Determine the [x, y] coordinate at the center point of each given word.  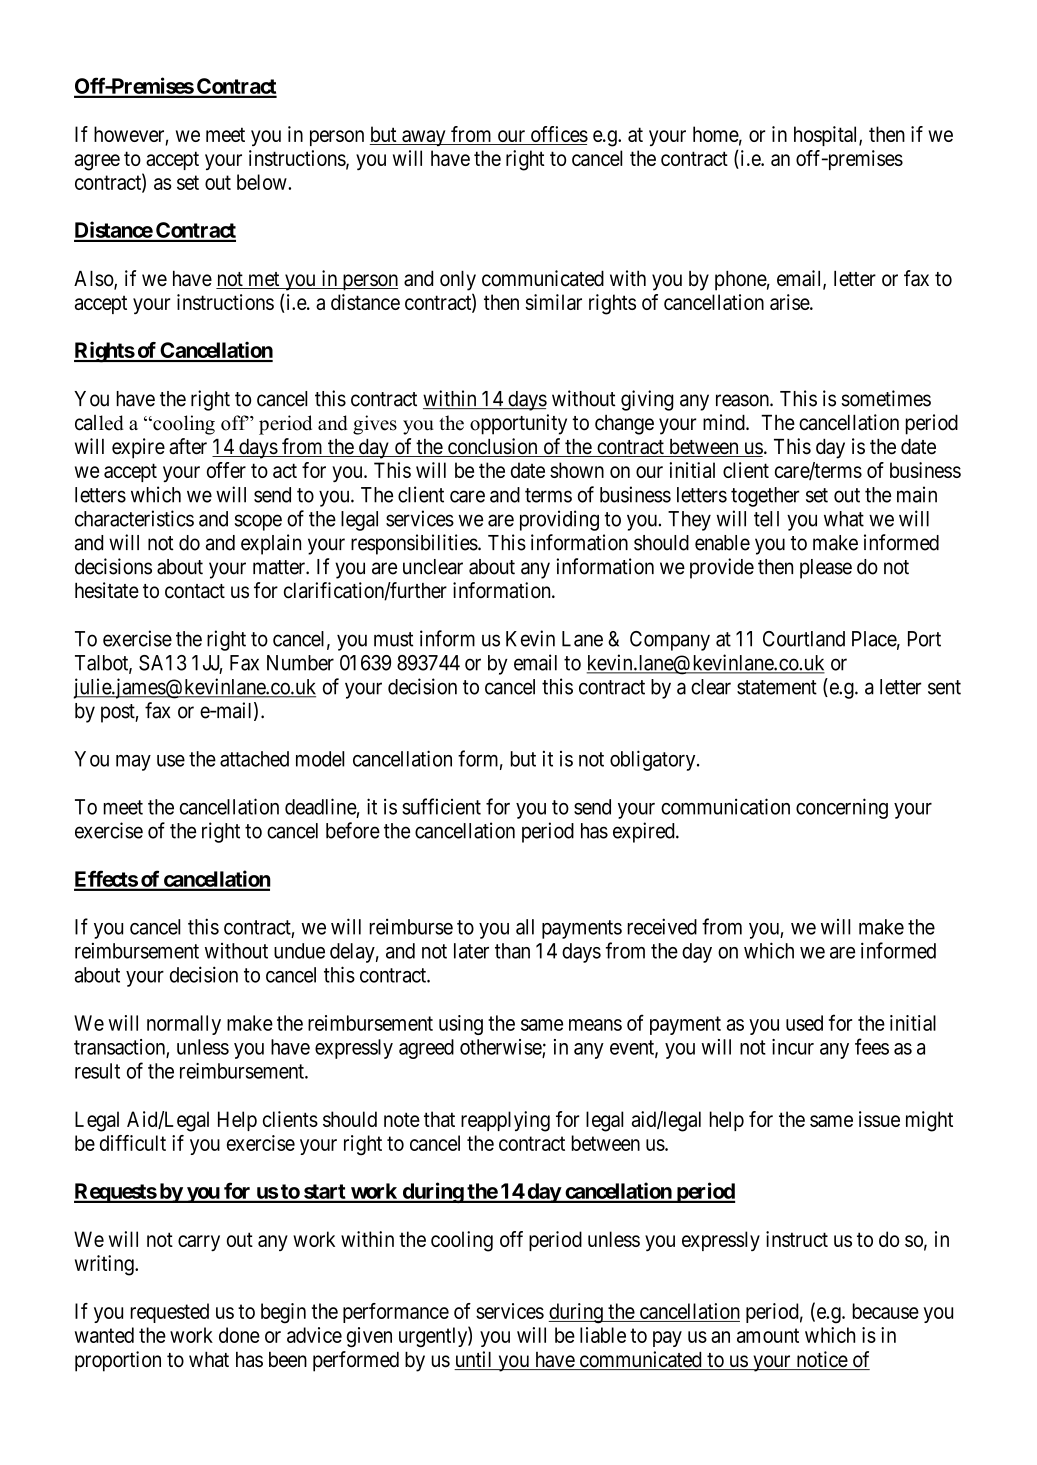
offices [558, 135]
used [804, 1023]
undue [299, 951]
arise [790, 302]
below [263, 182]
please [826, 569]
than [512, 951]
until [474, 1360]
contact [195, 591]
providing [559, 520]
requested [169, 1313]
